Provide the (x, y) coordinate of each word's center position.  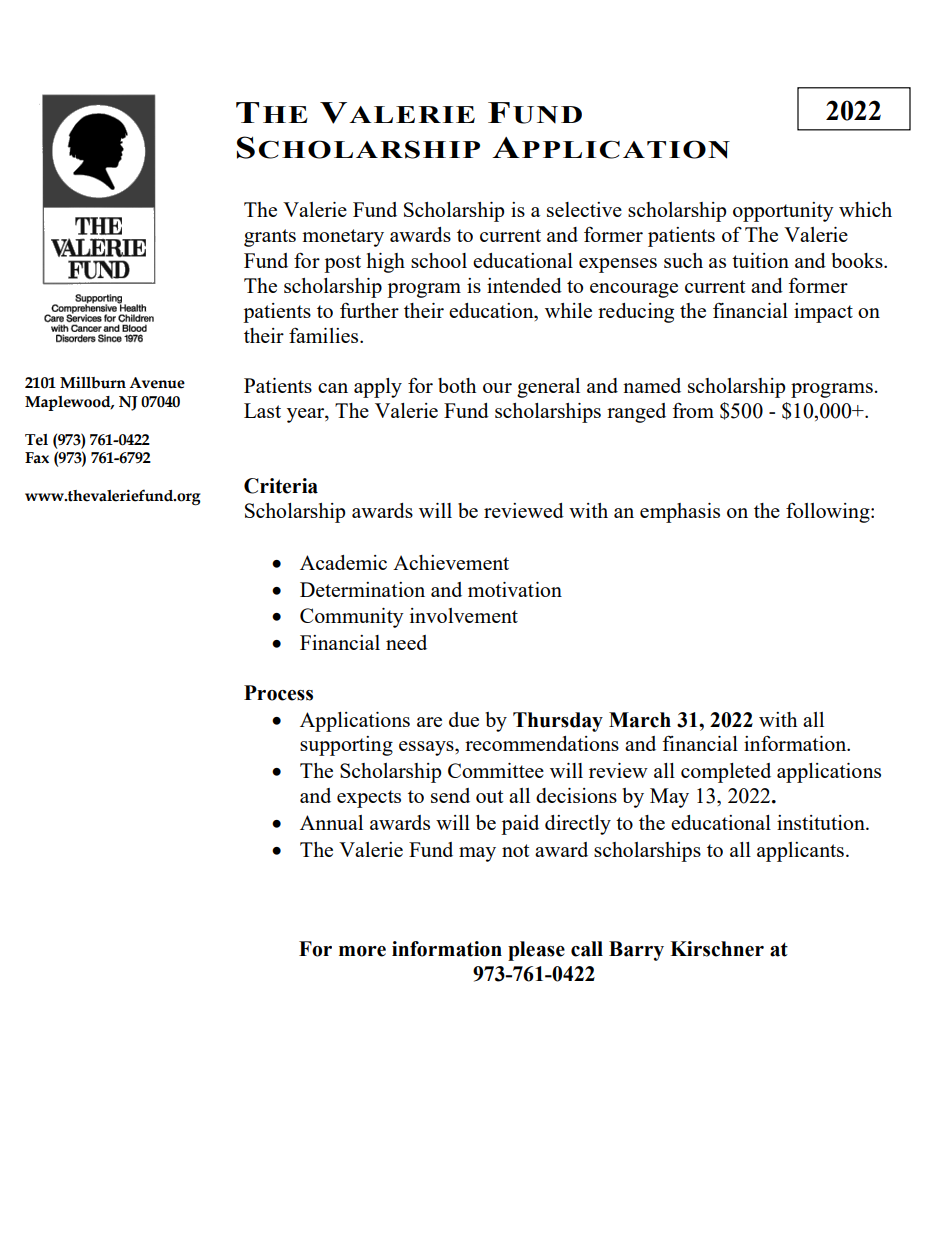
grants (270, 238)
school (439, 260)
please (536, 951)
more (362, 951)
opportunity (783, 212)
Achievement (451, 562)
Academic (343, 562)
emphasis (680, 513)
